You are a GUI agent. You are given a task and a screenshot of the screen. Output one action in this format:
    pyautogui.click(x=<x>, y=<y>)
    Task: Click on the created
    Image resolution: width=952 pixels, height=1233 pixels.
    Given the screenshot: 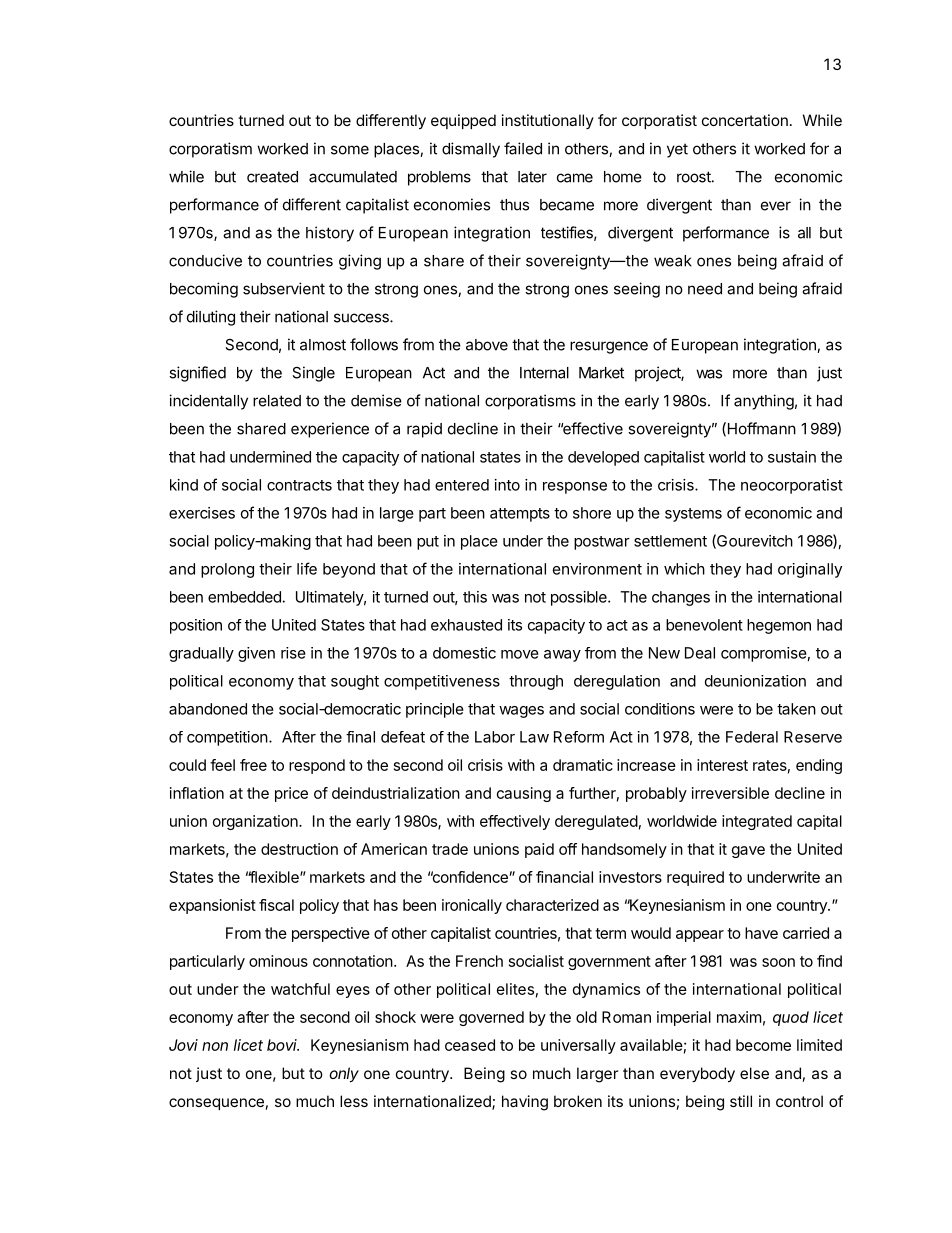 What is the action you would take?
    pyautogui.click(x=272, y=177)
